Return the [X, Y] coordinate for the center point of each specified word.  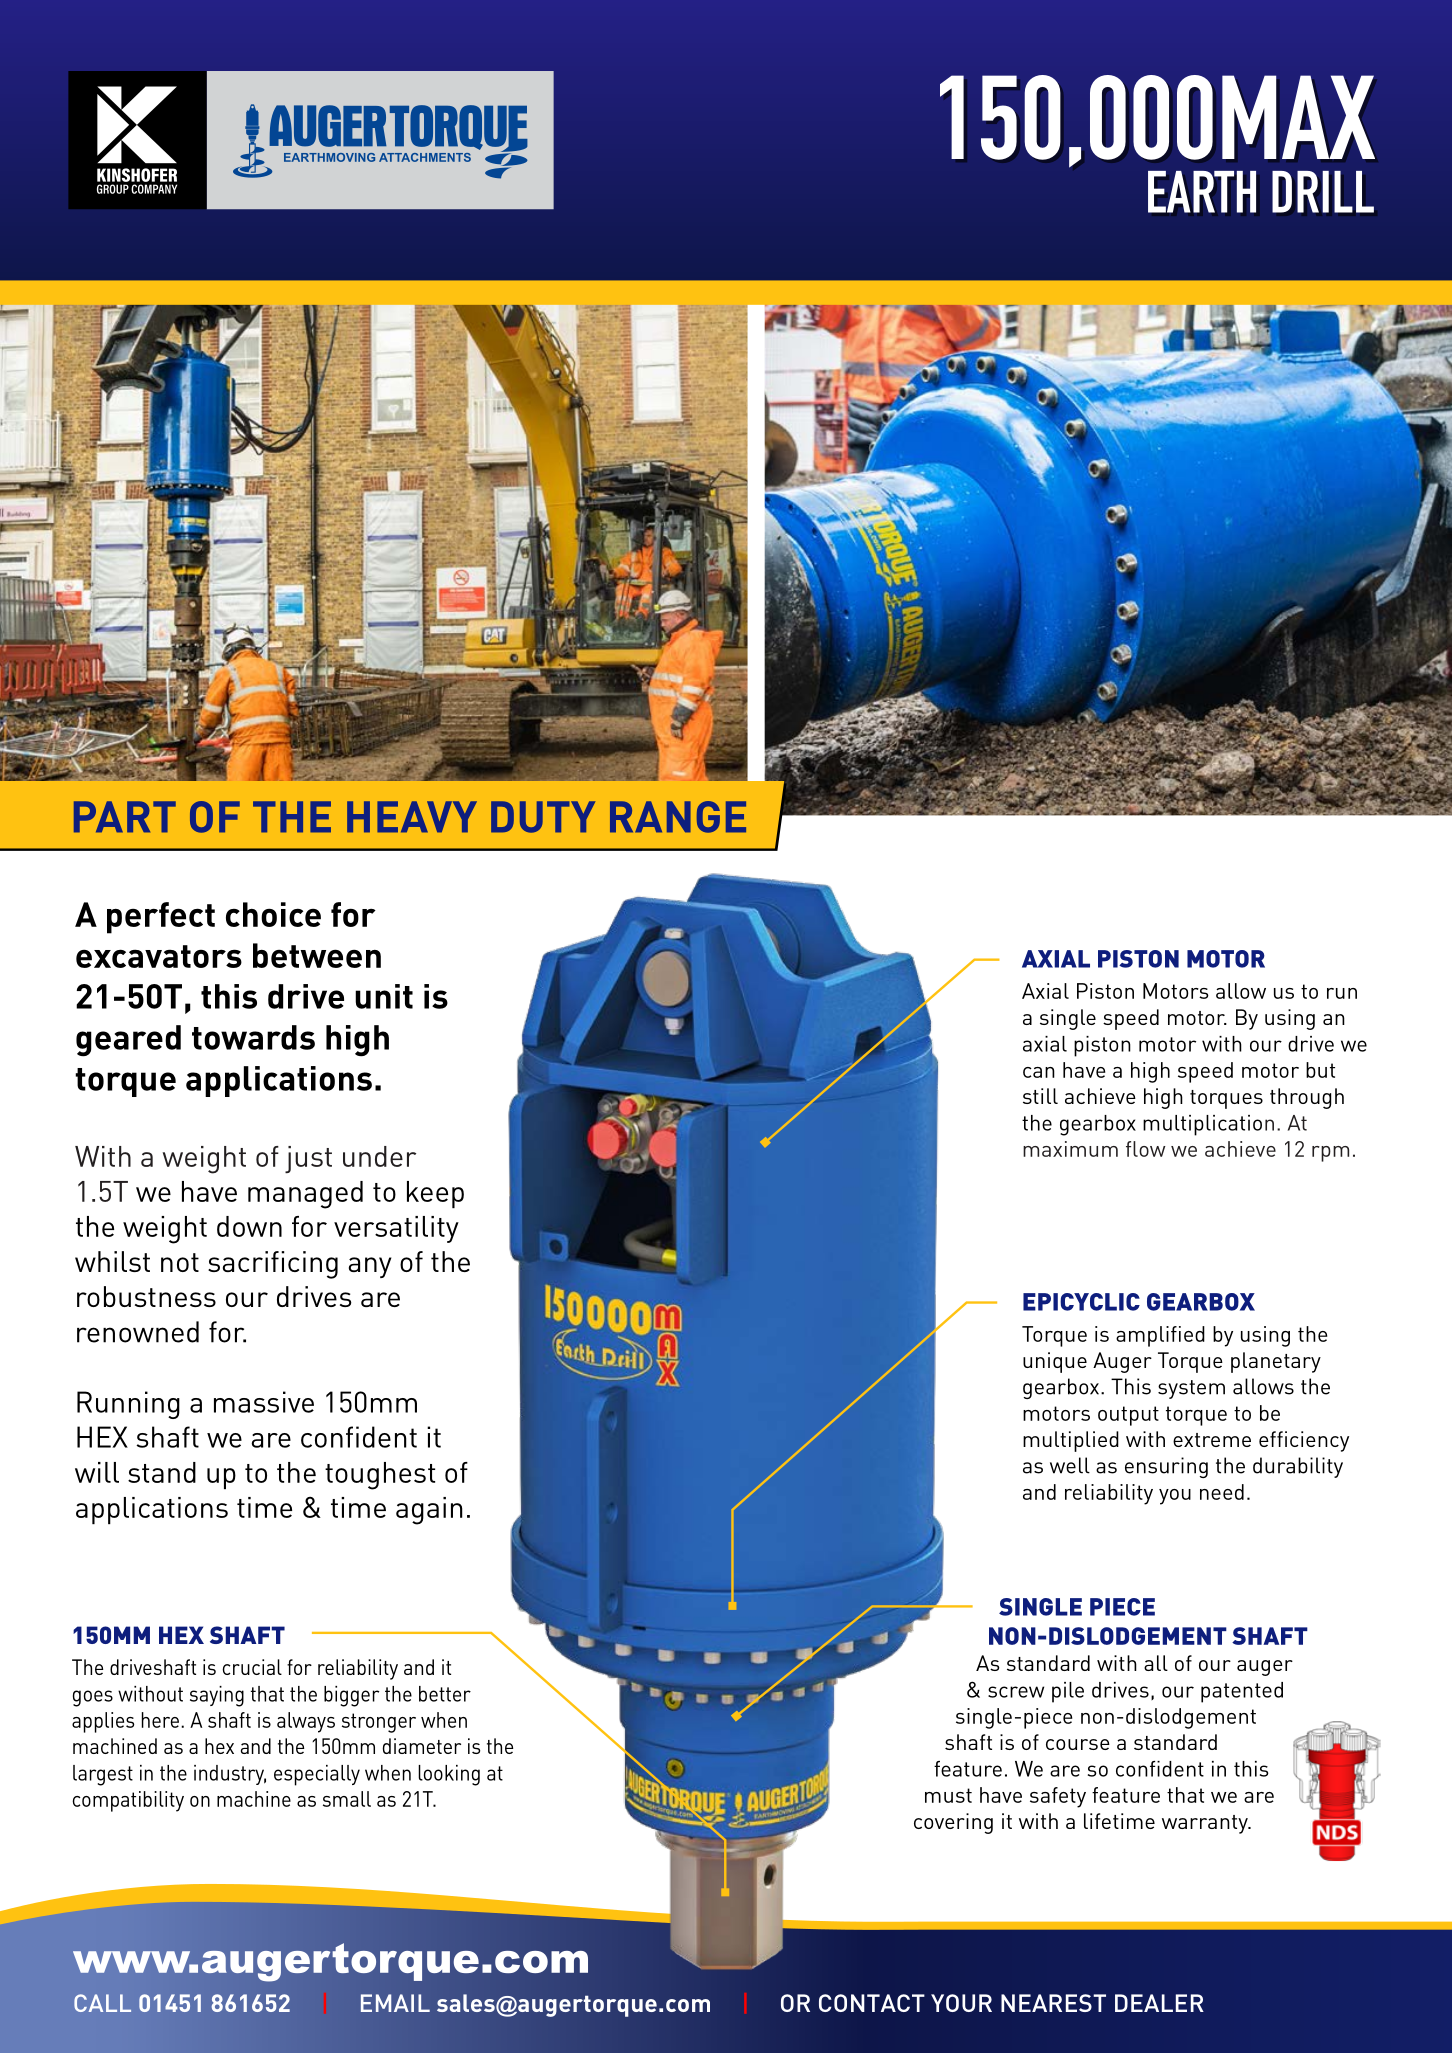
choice [273, 914]
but [1320, 1070]
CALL [102, 2003]
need [1222, 1492]
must [948, 1795]
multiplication [1208, 1125]
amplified [1160, 1336]
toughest [380, 1476]
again [429, 1511]
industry [230, 1775]
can [1039, 1072]
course [1078, 1744]
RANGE [678, 817]
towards [253, 1037]
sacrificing [273, 1265]
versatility [396, 1229]
